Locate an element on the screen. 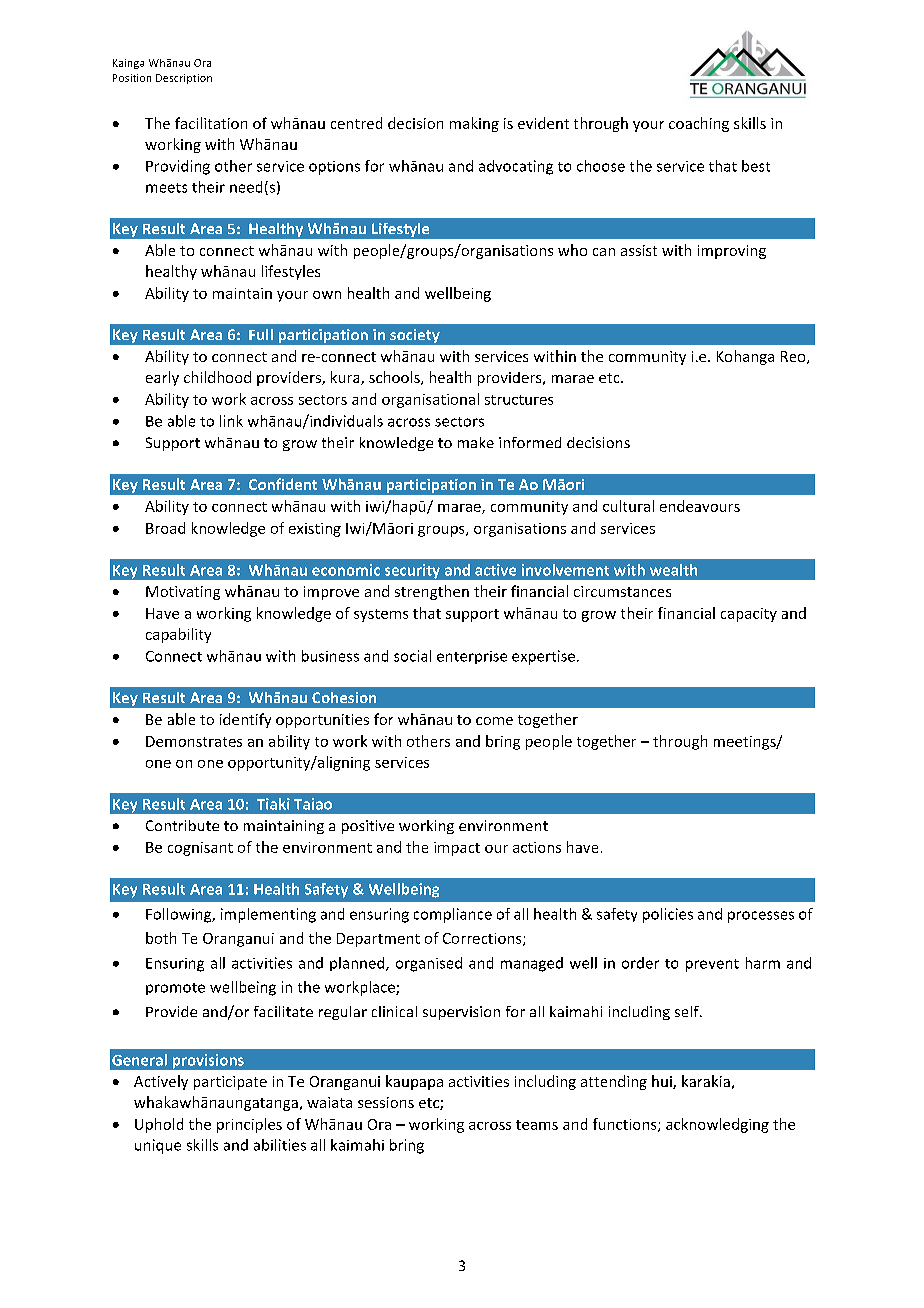 This screenshot has height=1308, width=924. acknowledging is located at coordinates (717, 1125).
